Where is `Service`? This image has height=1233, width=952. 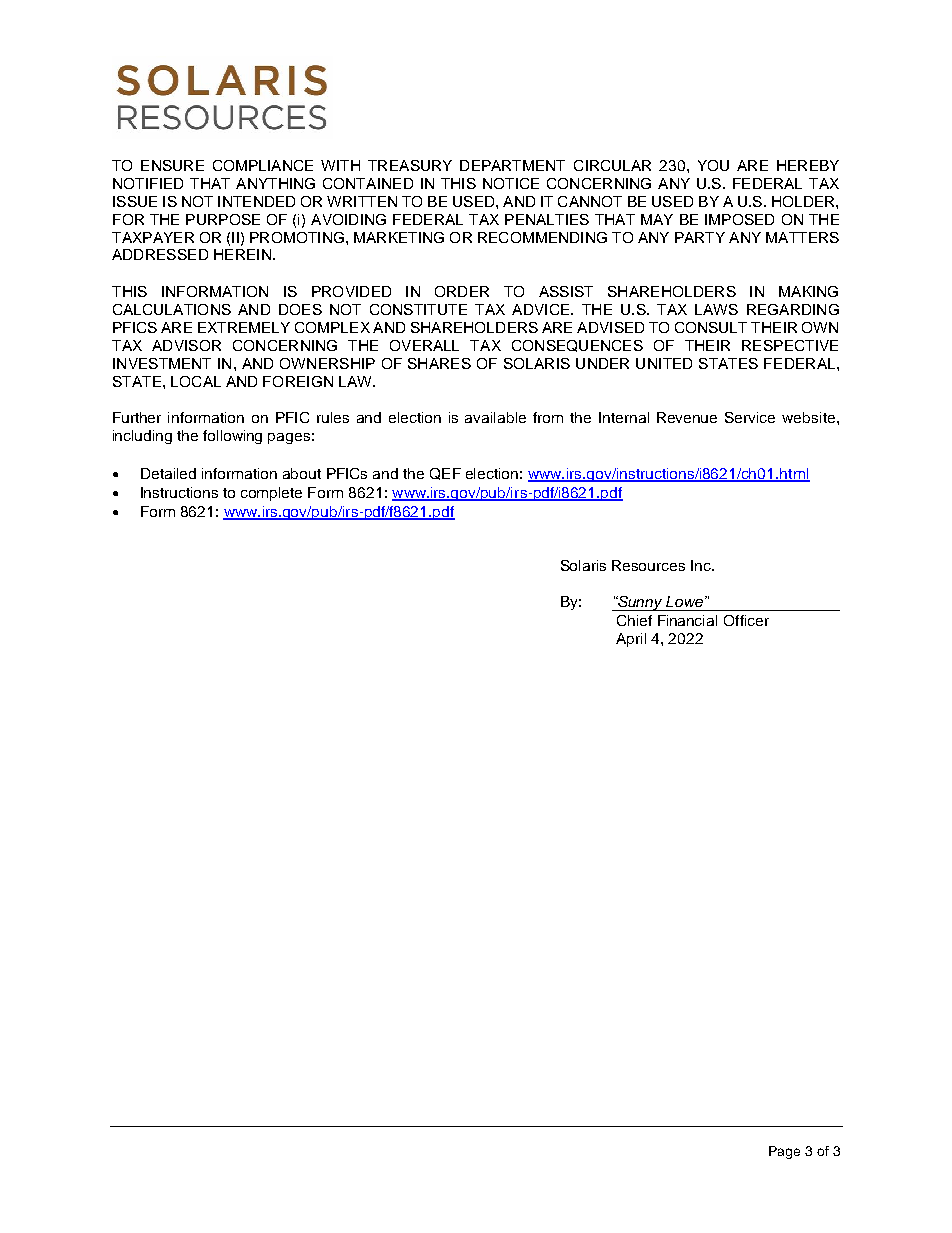 Service is located at coordinates (750, 417).
